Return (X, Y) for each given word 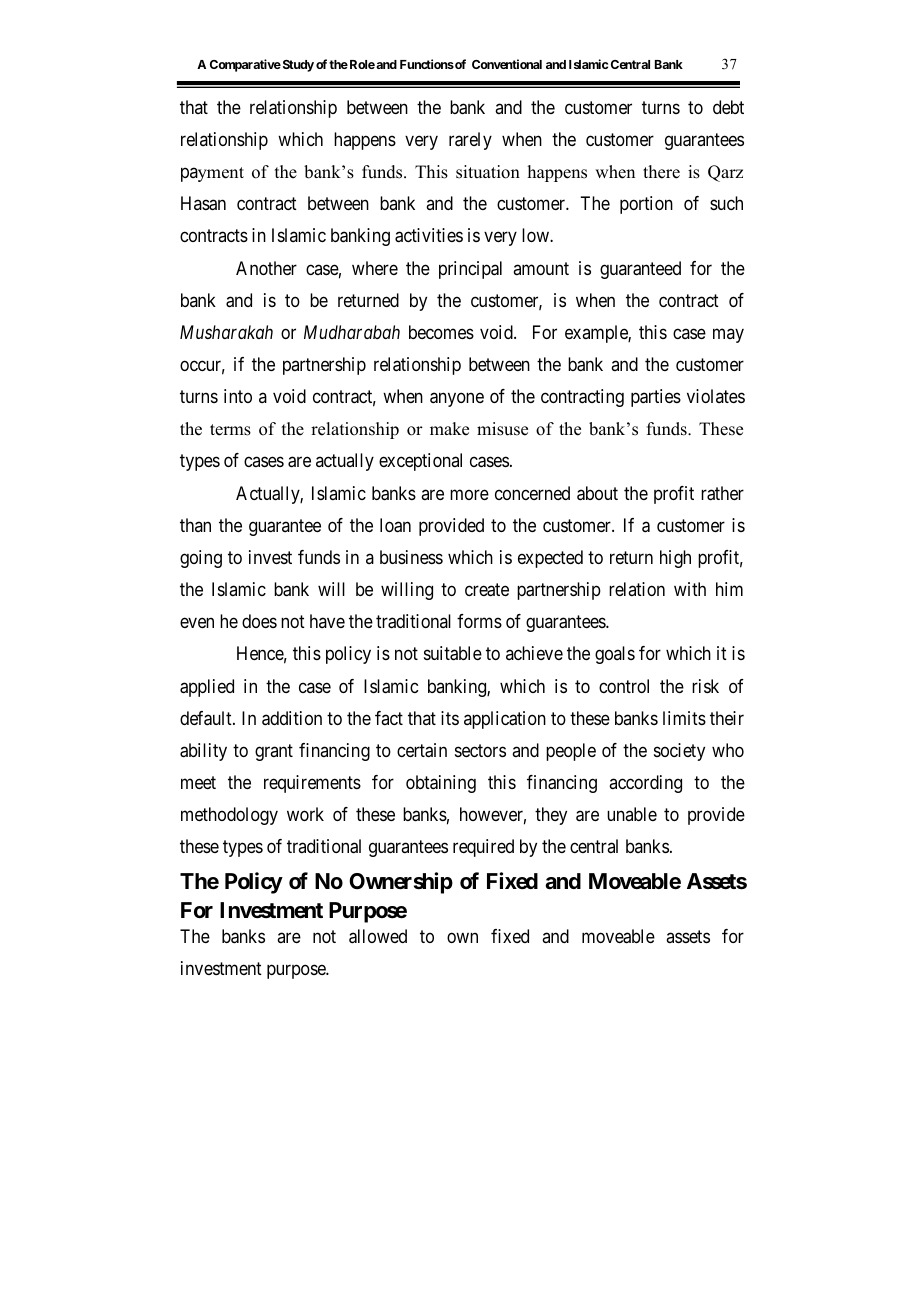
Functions (427, 64)
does (259, 621)
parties (656, 398)
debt (728, 107)
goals (615, 655)
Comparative (245, 65)
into (238, 396)
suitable (453, 653)
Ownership (401, 883)
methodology (229, 816)
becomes (441, 332)
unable (632, 814)
